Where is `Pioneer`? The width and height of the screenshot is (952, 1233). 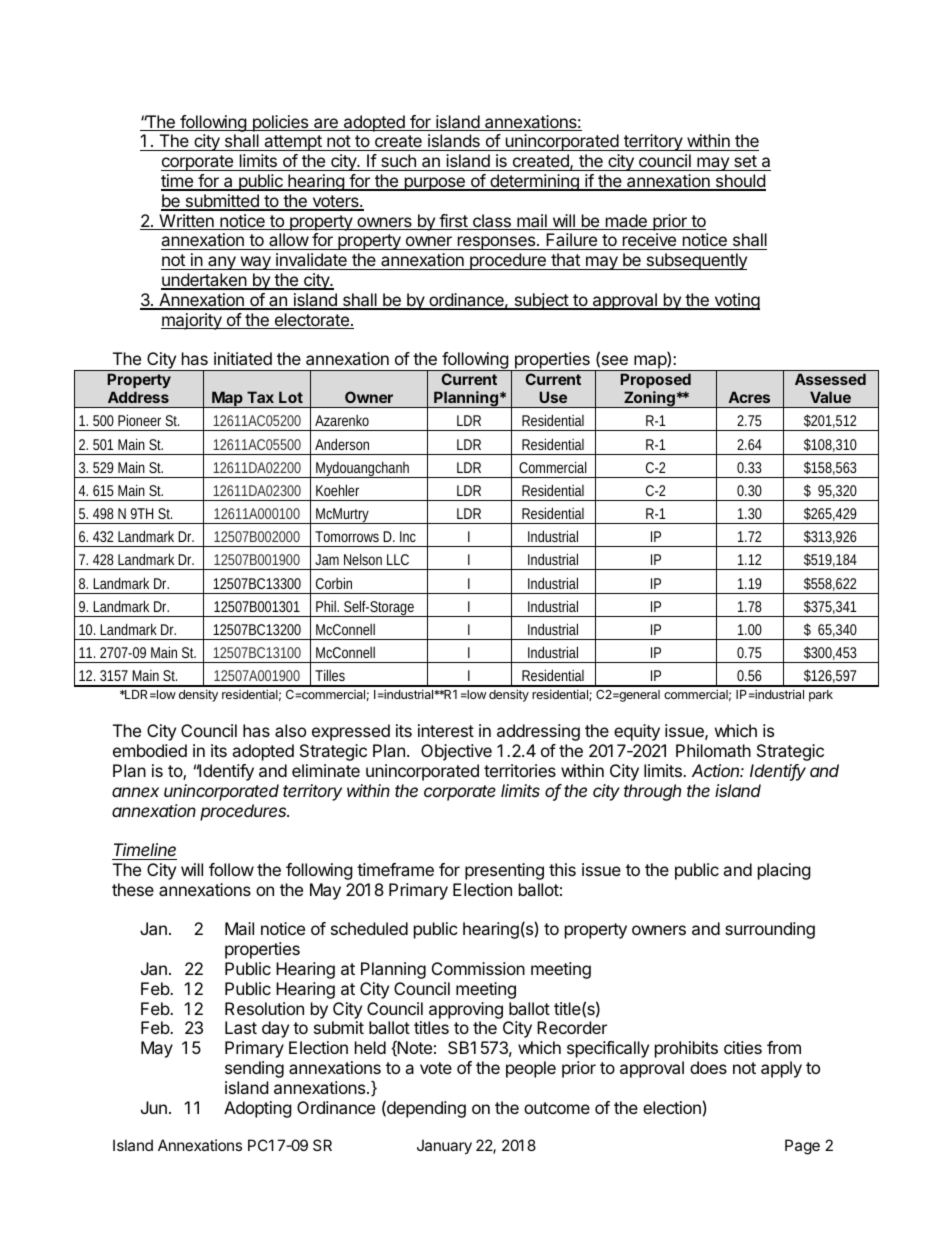
Pioneer is located at coordinates (139, 420).
